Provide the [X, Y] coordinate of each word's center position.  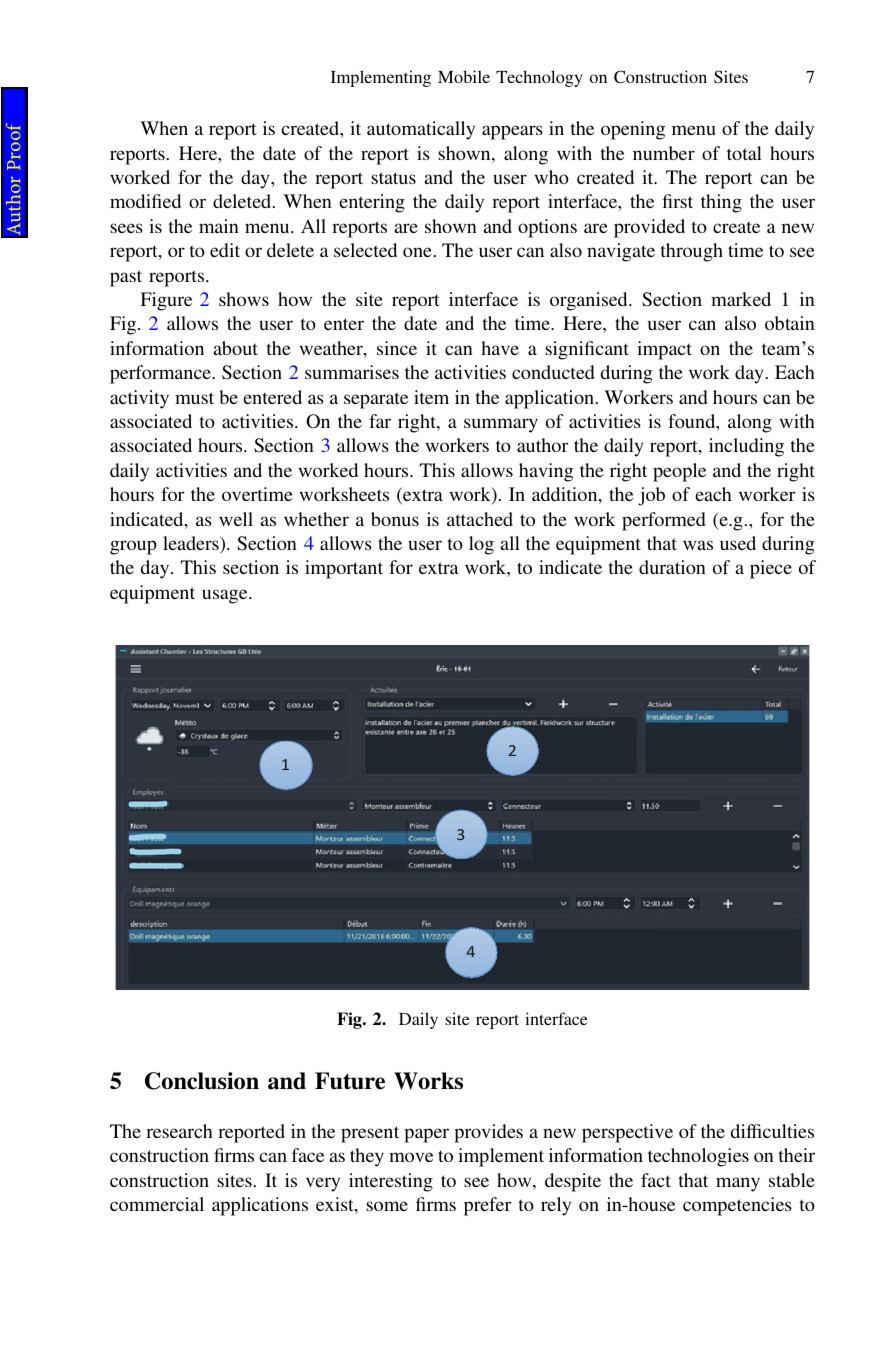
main [218, 226]
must [194, 398]
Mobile [464, 76]
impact [664, 350]
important [344, 569]
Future [350, 1081]
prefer [487, 1206]
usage [226, 596]
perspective [627, 1133]
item [431, 397]
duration [672, 567]
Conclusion [202, 1081]
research [179, 1131]
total [744, 153]
